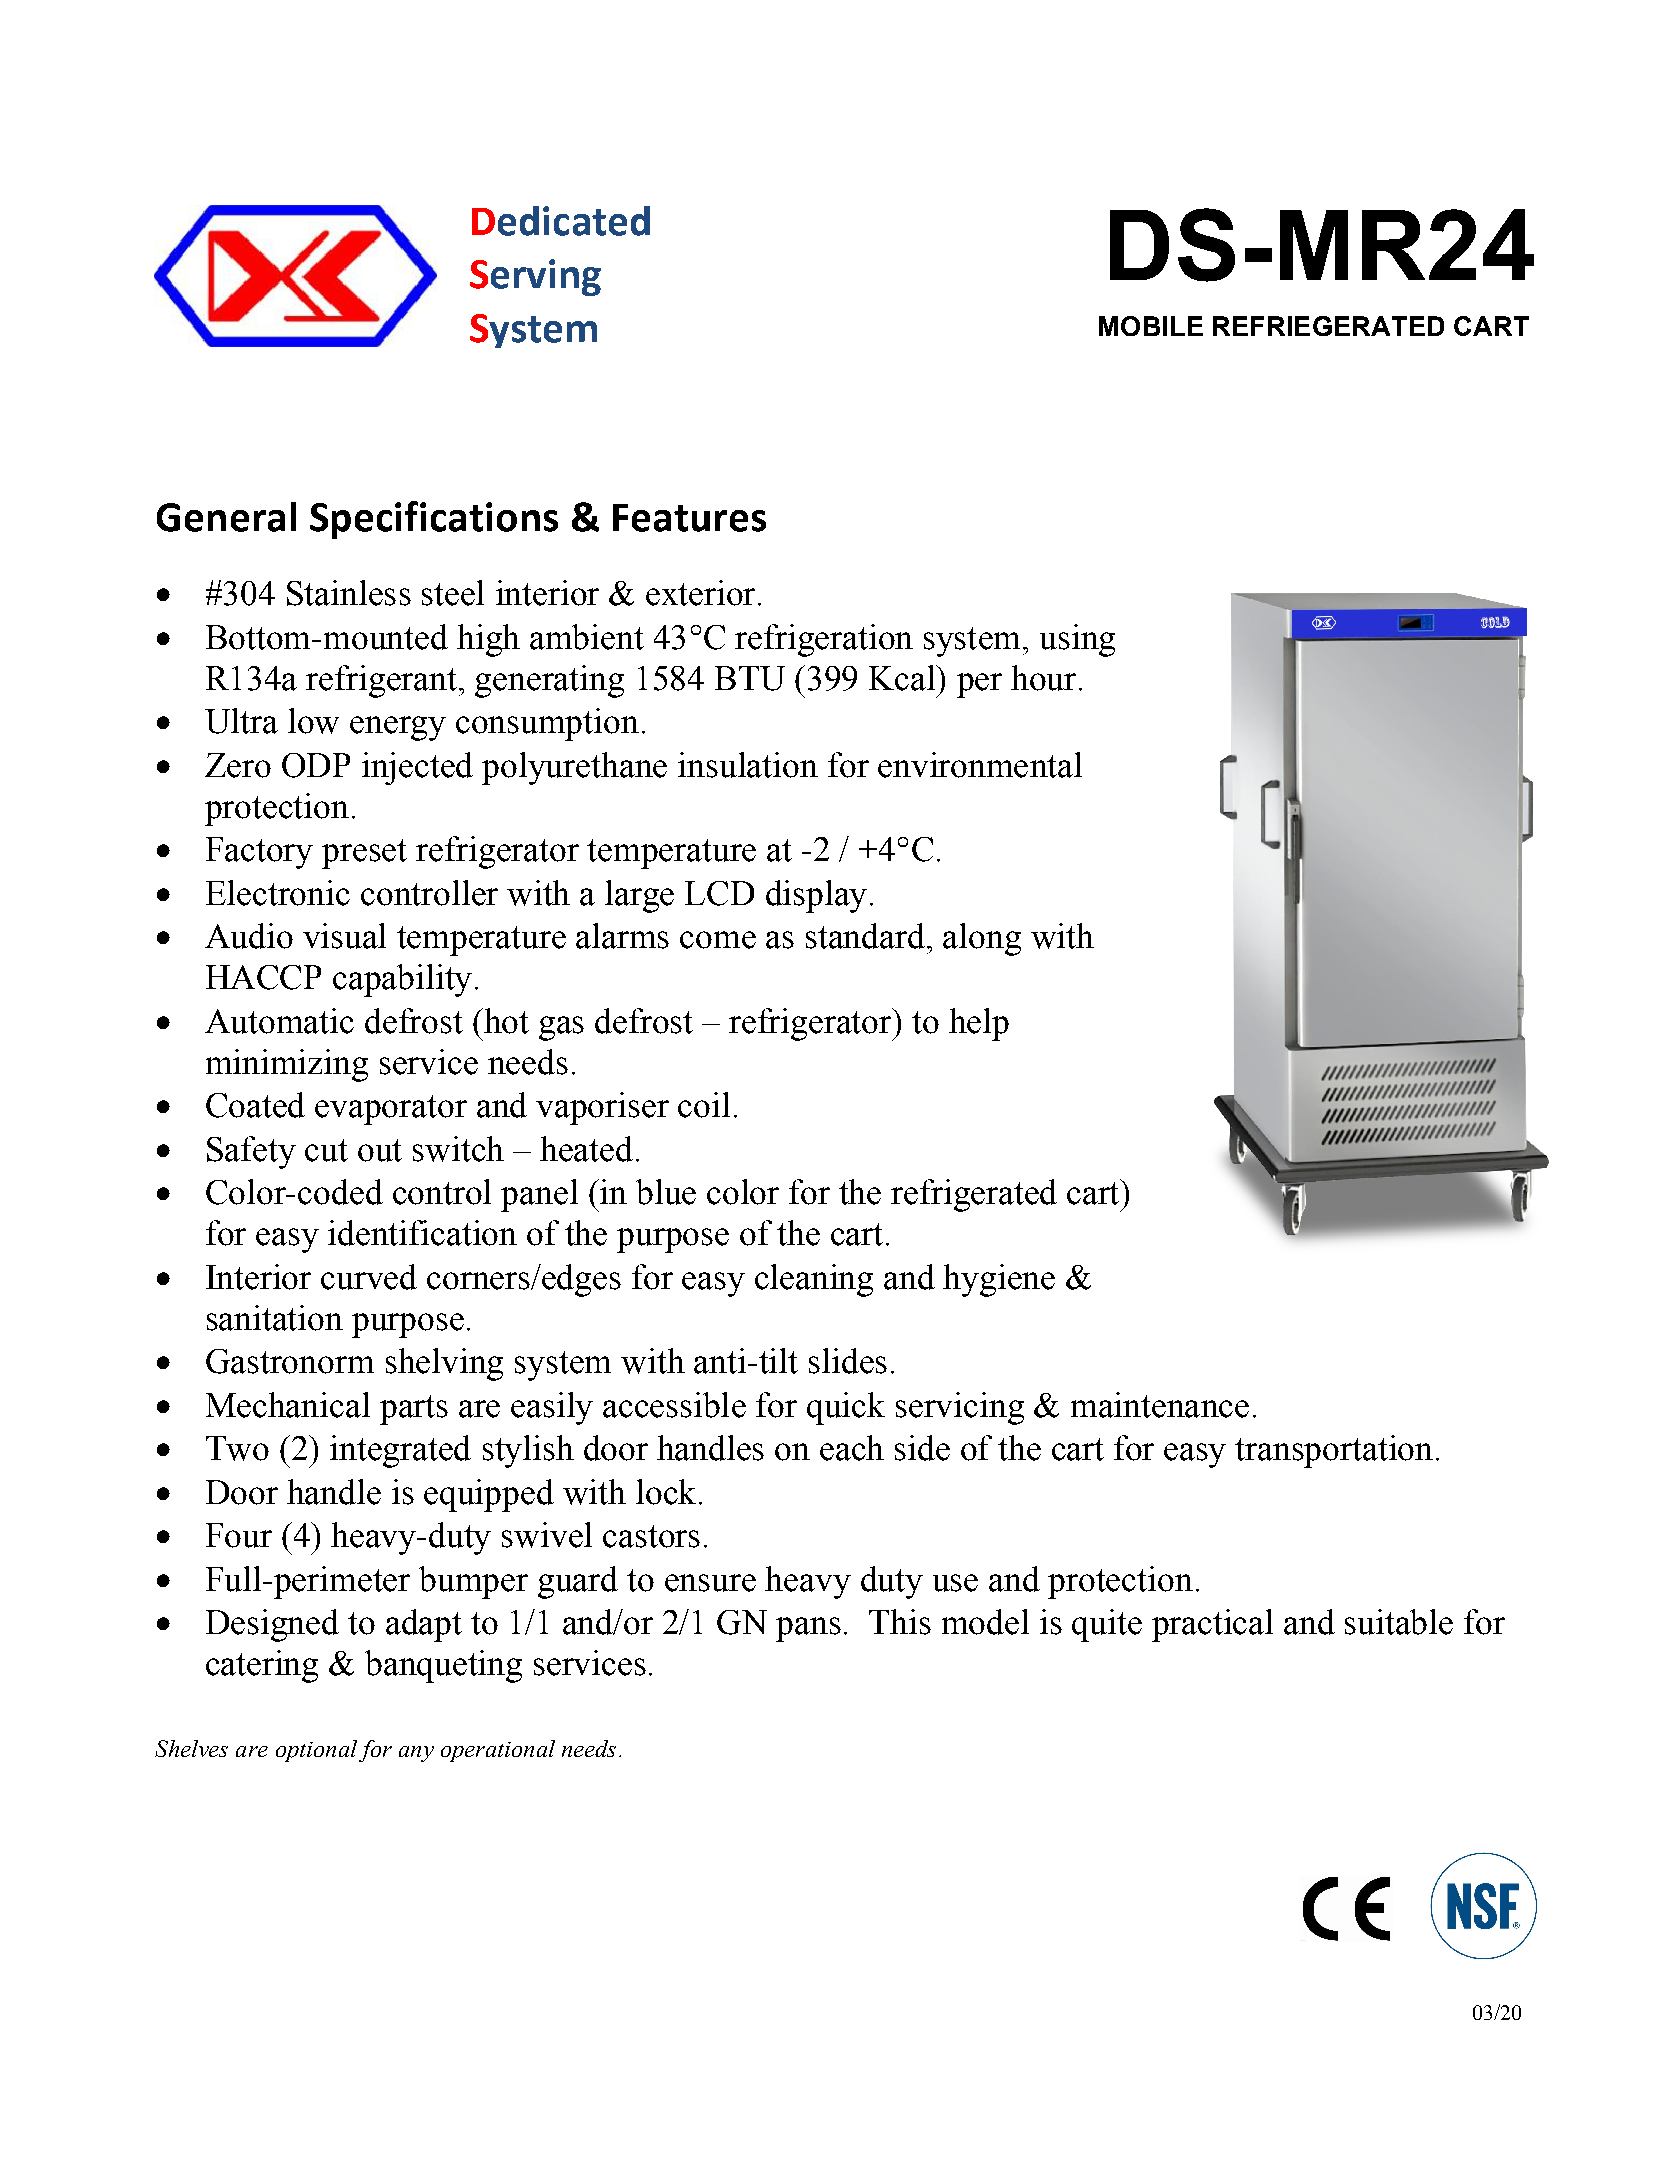 The image size is (1677, 2170). What do you see at coordinates (1151, 326) in the page?
I see `MOBILE` at bounding box center [1151, 326].
